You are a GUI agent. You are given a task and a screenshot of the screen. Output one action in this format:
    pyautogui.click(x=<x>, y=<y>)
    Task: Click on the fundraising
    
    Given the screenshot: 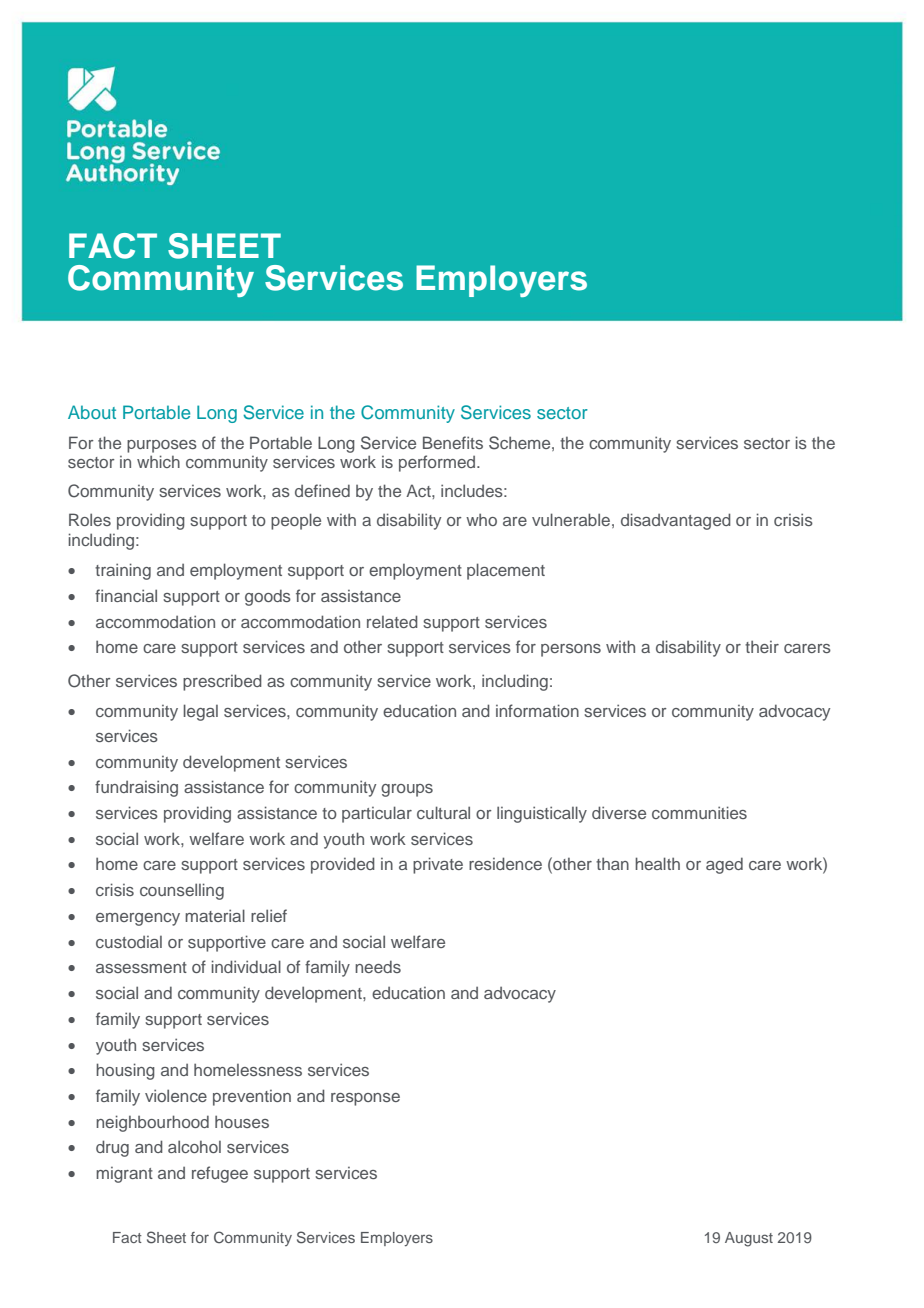 What is the action you would take?
    pyautogui.click(x=136, y=788)
